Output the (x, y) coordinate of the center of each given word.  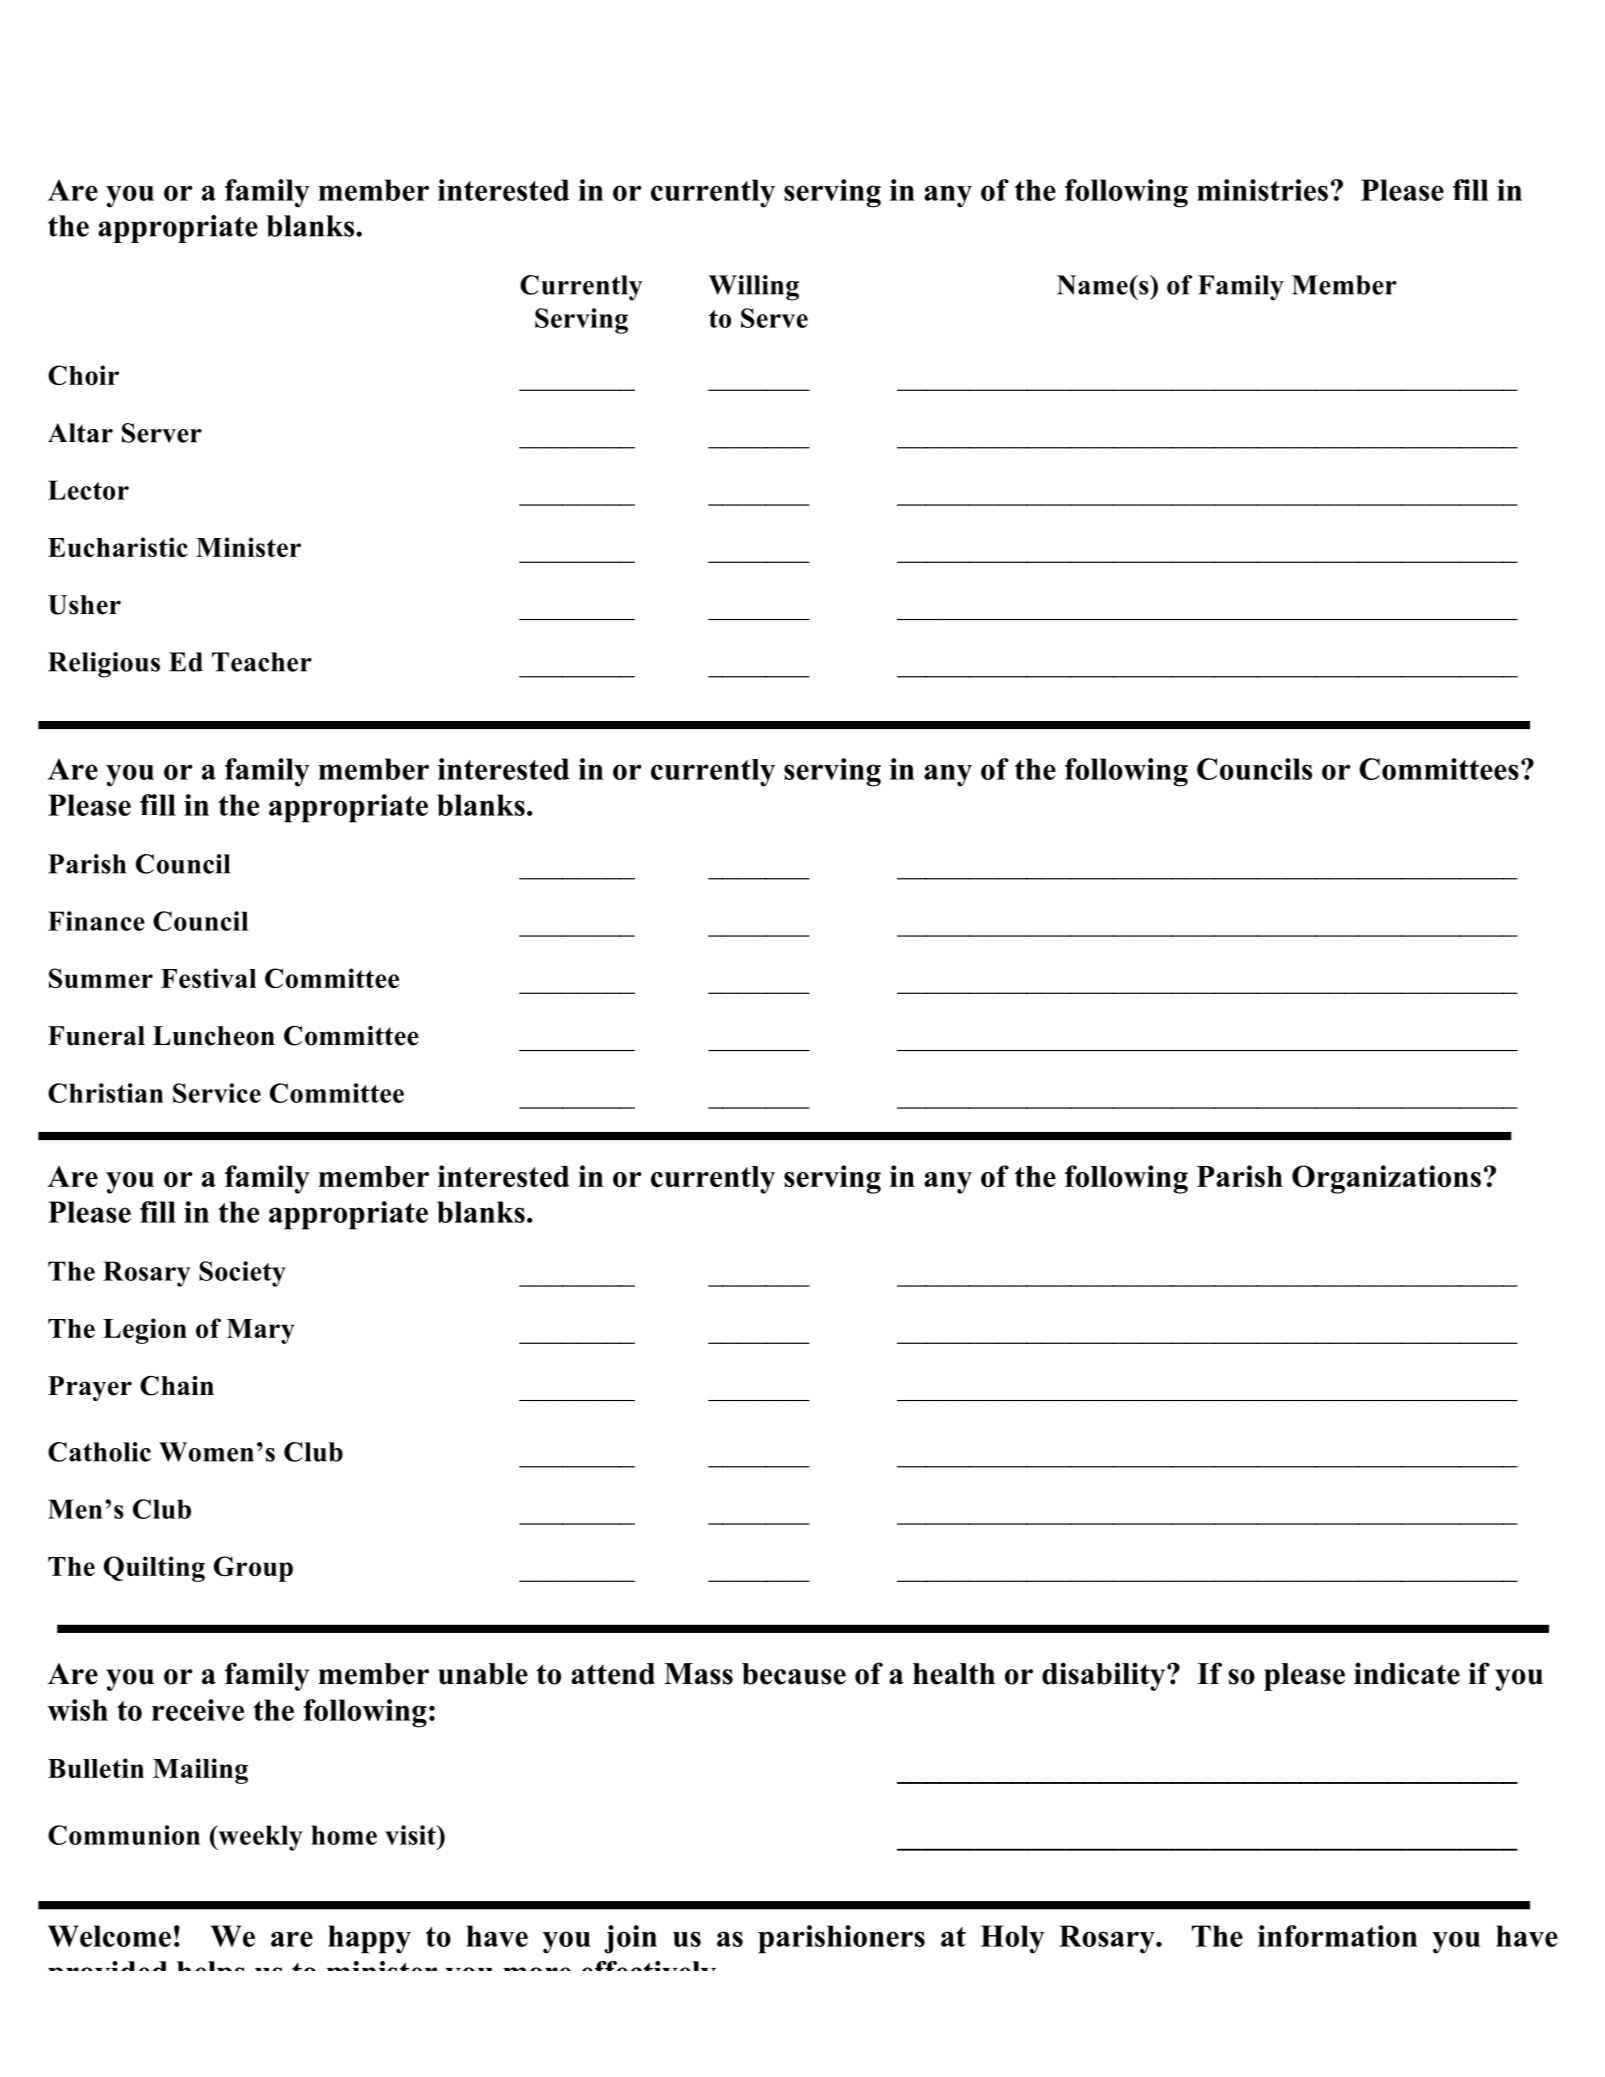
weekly (259, 1838)
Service (217, 1093)
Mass (698, 1674)
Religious (104, 665)
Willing (754, 288)
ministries (1262, 190)
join (630, 1939)
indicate (1407, 1673)
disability (1105, 1676)
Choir (83, 375)
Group (253, 1569)
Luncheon (214, 1036)
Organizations (1386, 1179)
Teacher (262, 662)
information (1337, 1936)
